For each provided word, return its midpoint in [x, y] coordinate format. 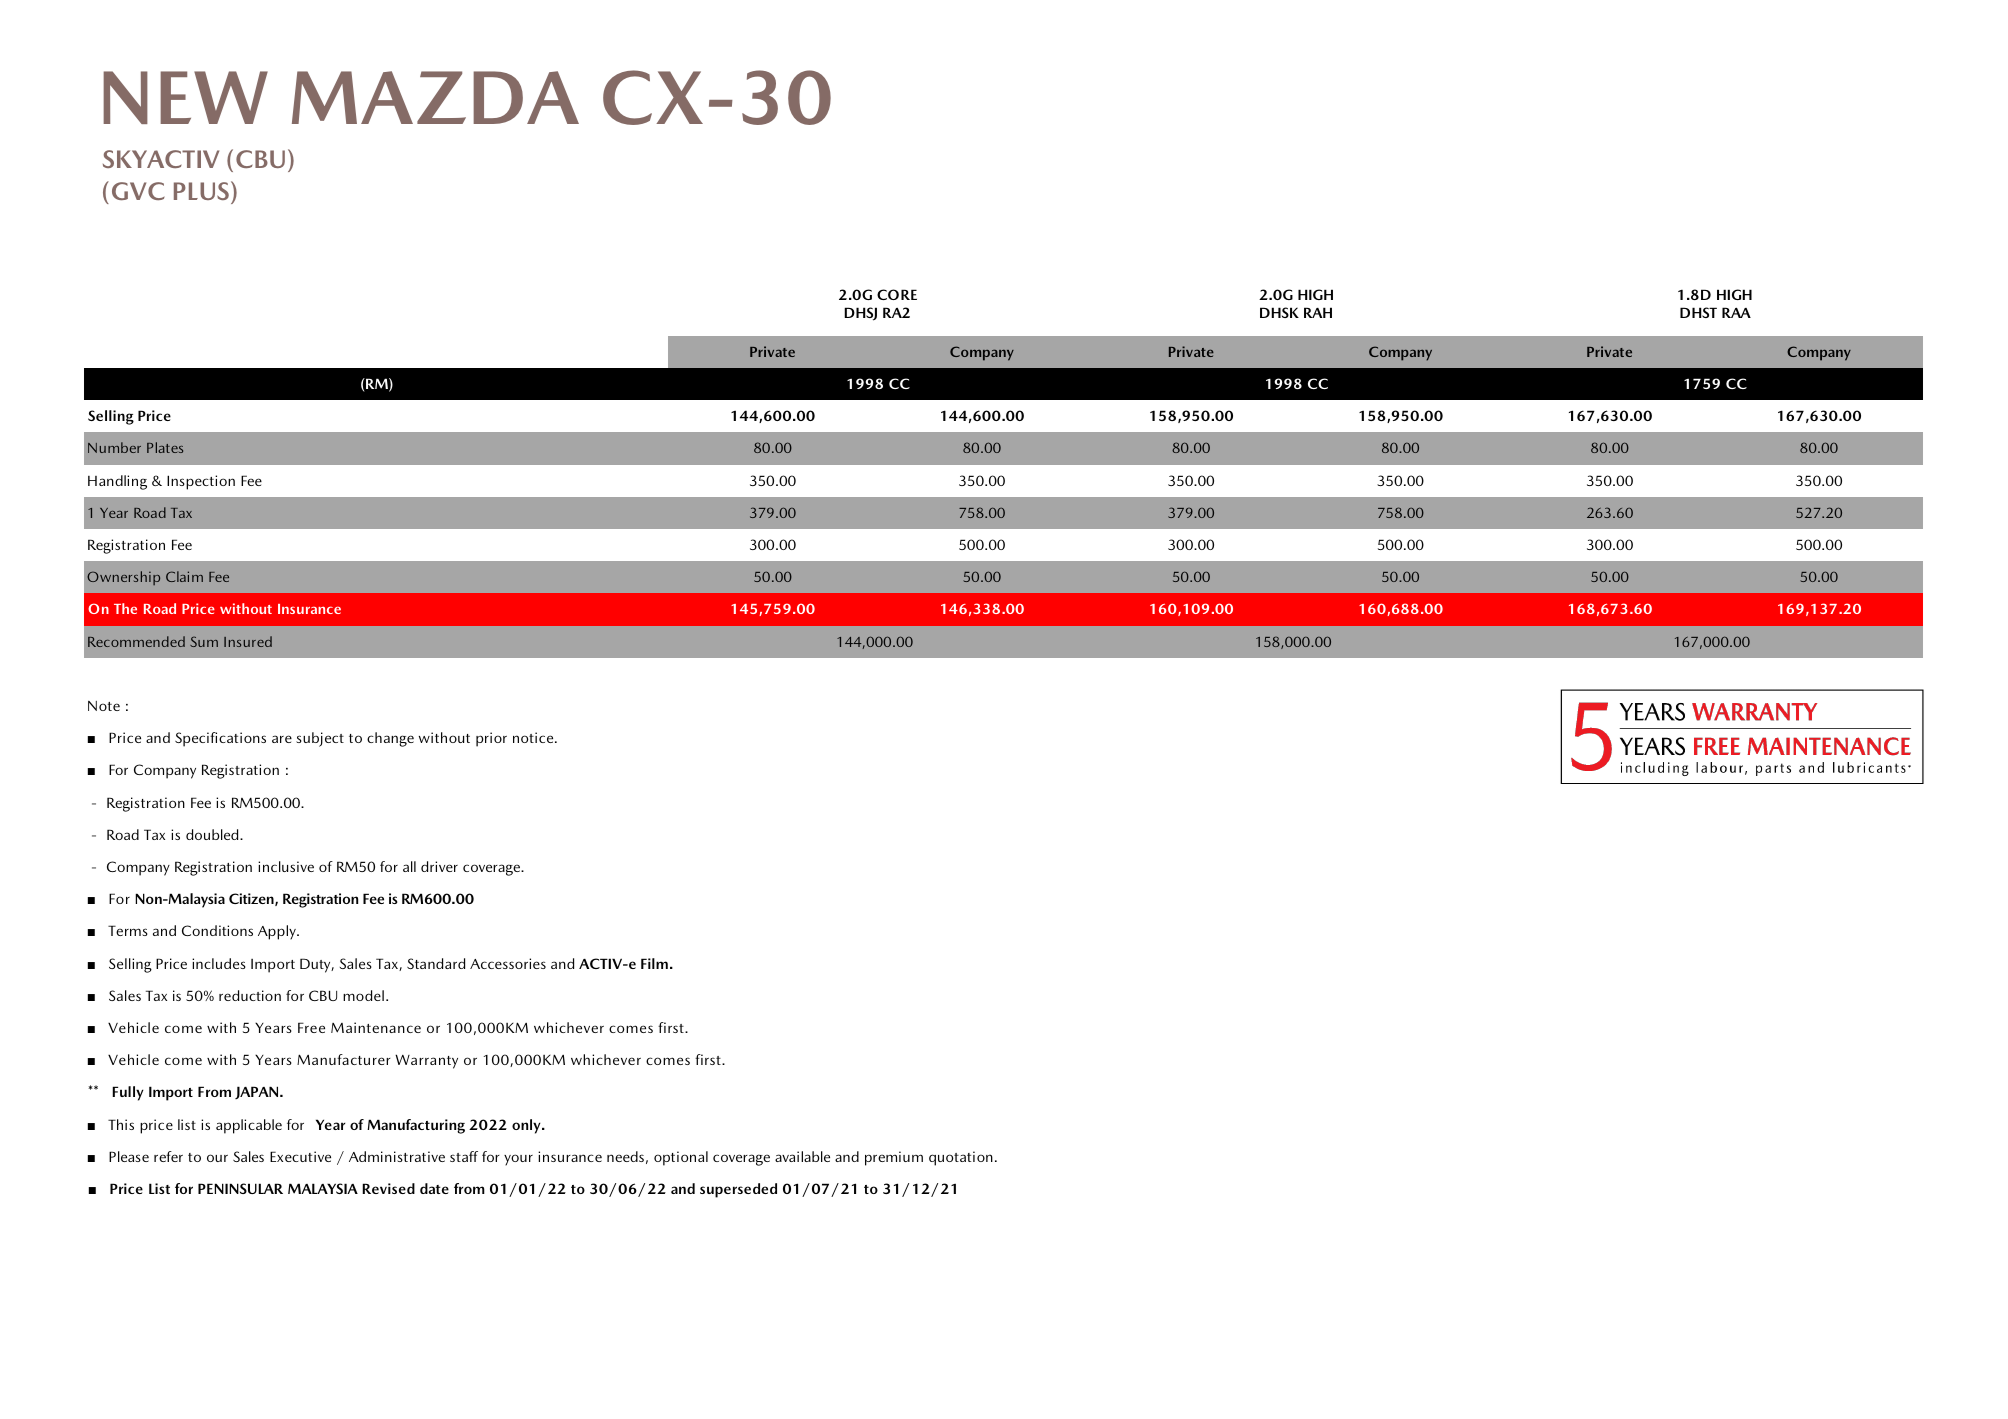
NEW [185, 97]
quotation [961, 1158]
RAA [1736, 312]
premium [894, 1158]
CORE [897, 294]
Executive [300, 1156]
